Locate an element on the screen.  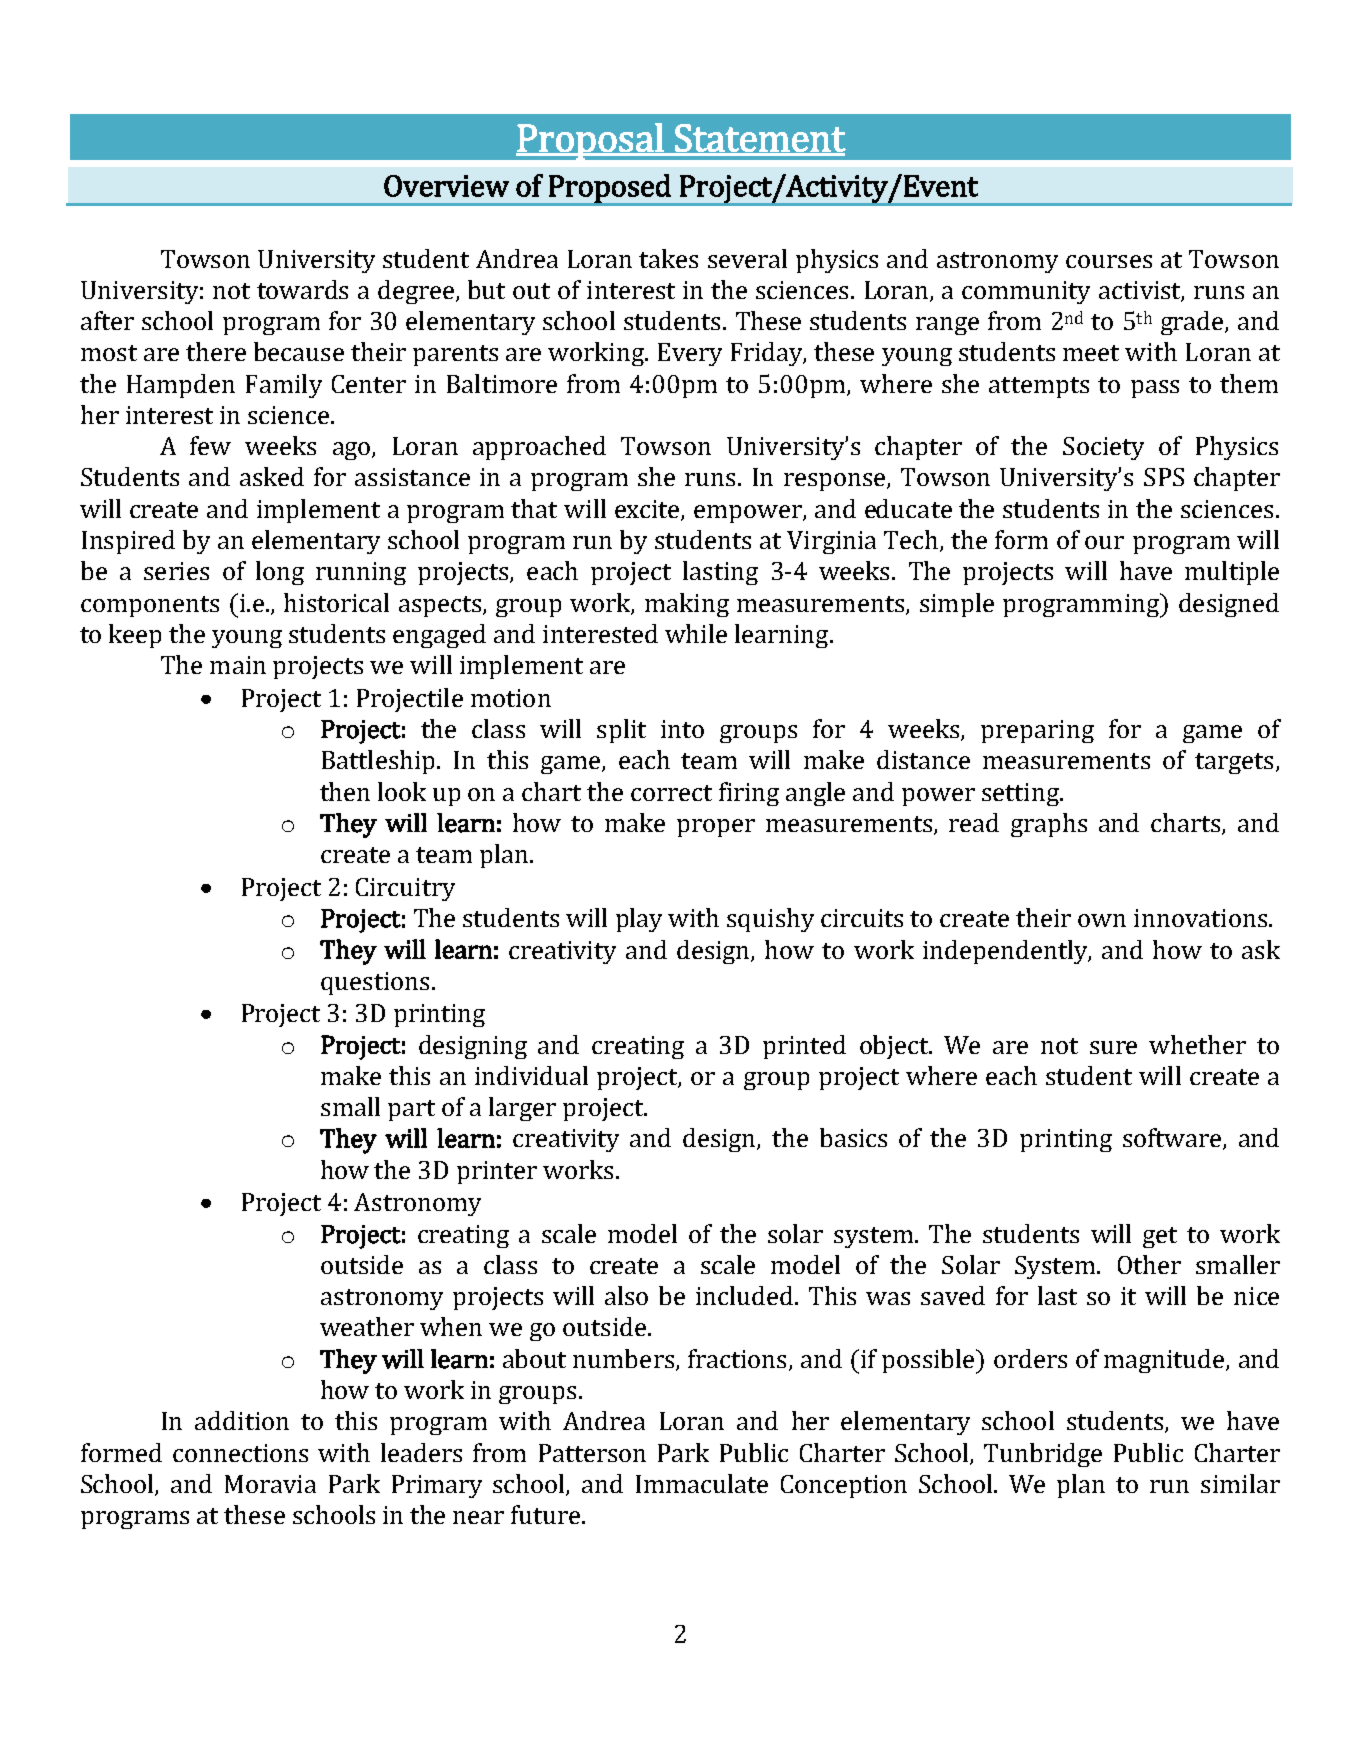
basics is located at coordinates (853, 1137).
